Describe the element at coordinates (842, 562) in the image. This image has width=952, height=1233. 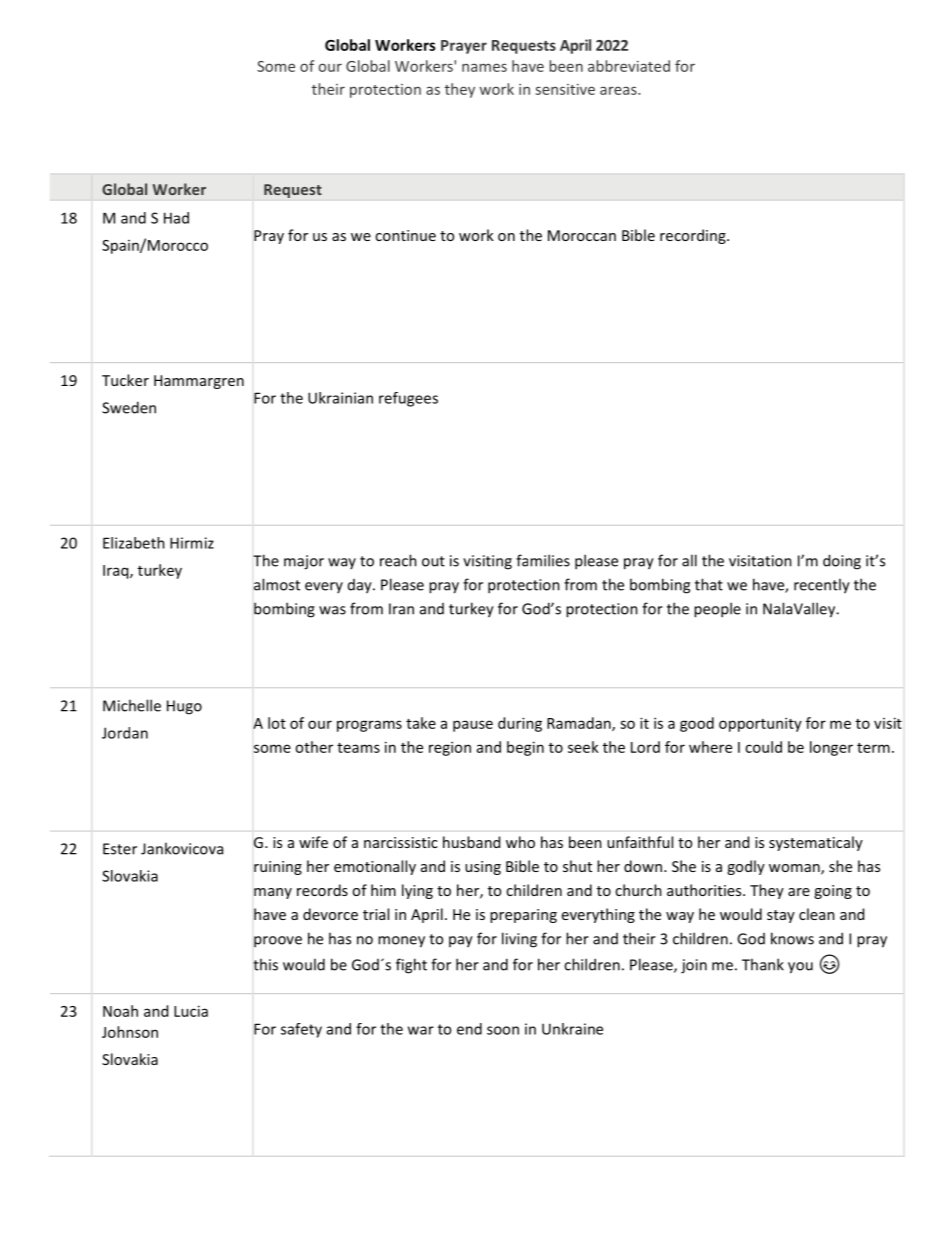
I see `doing` at that location.
